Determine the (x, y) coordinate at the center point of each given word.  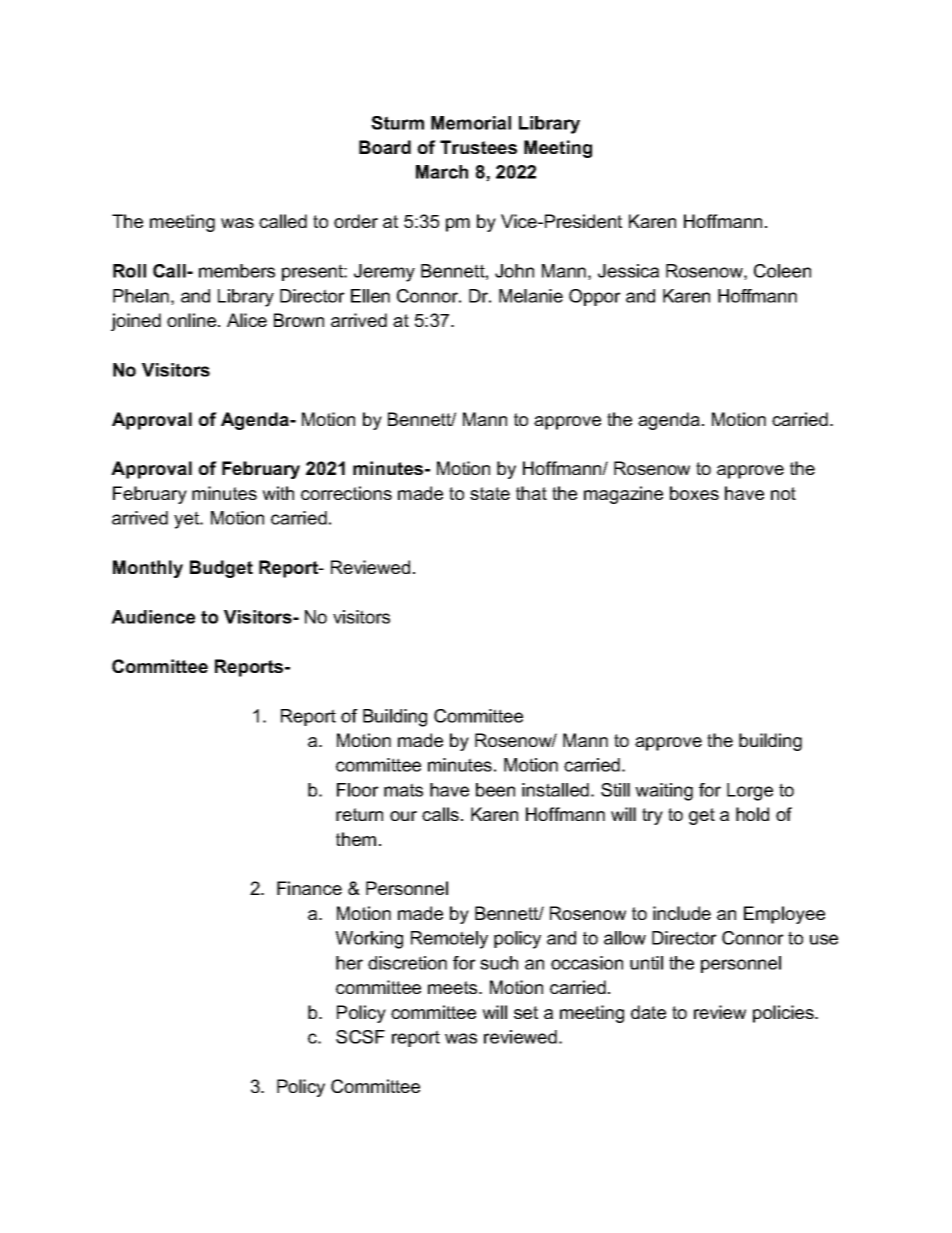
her (349, 963)
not (783, 493)
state (490, 493)
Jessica (628, 271)
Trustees (478, 147)
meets (454, 987)
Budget (221, 569)
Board (385, 147)
